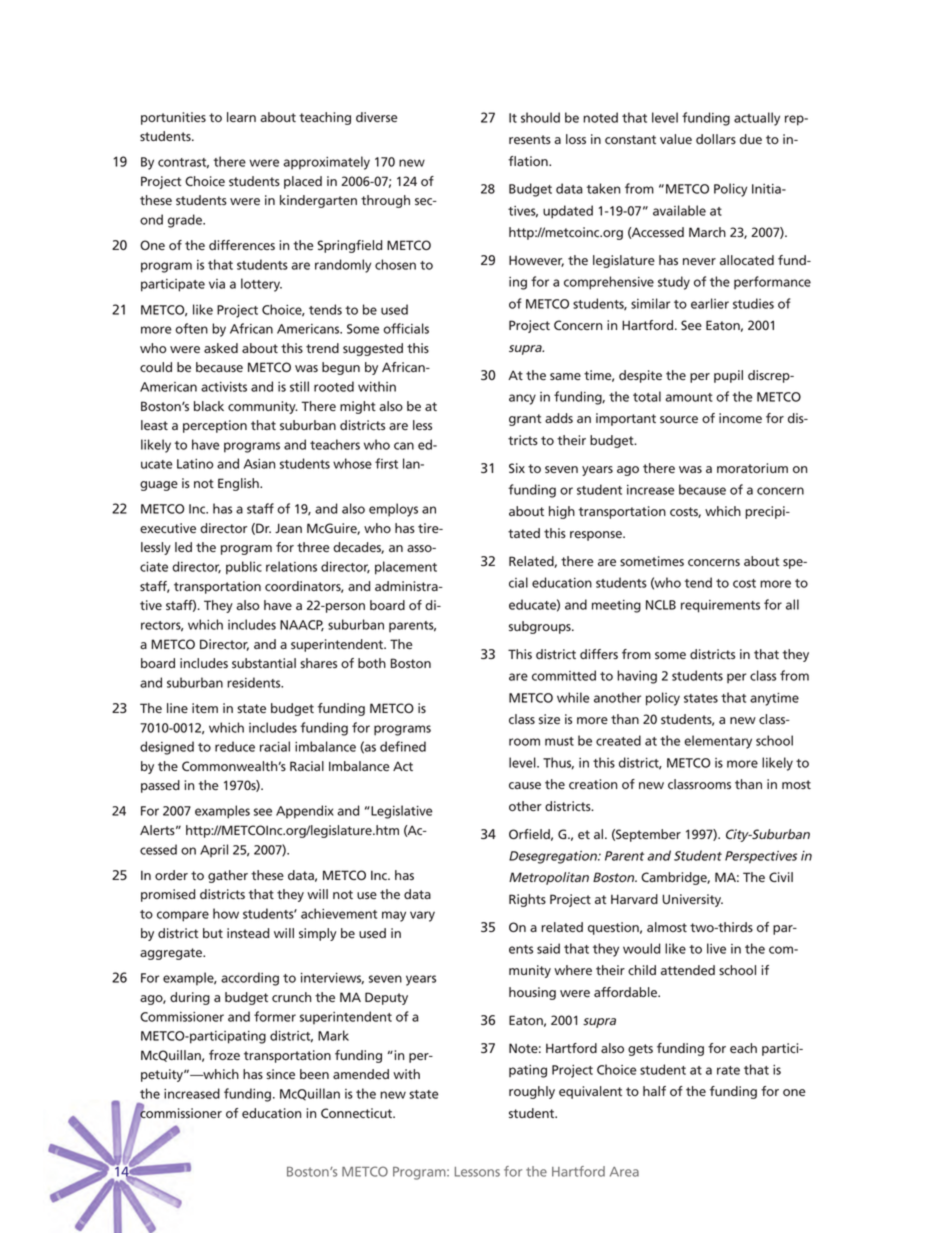  I want to click on subgroups, so click(541, 627).
